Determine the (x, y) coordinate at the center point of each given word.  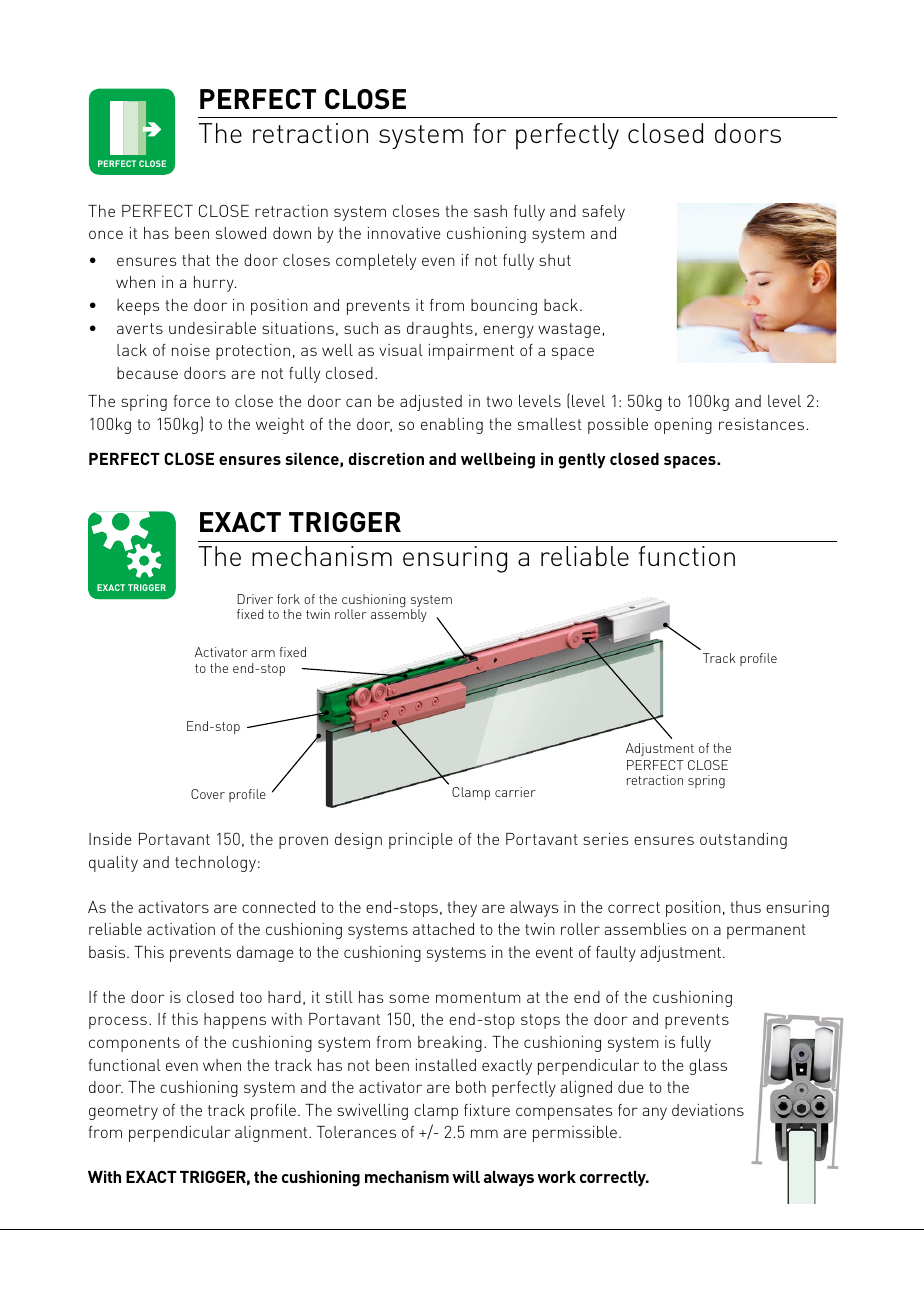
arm (263, 653)
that (196, 260)
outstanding (743, 841)
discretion (386, 458)
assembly (399, 615)
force (192, 401)
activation (181, 929)
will (466, 1176)
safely (603, 213)
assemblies (645, 929)
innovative (404, 233)
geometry (123, 1112)
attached (443, 929)
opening (683, 426)
